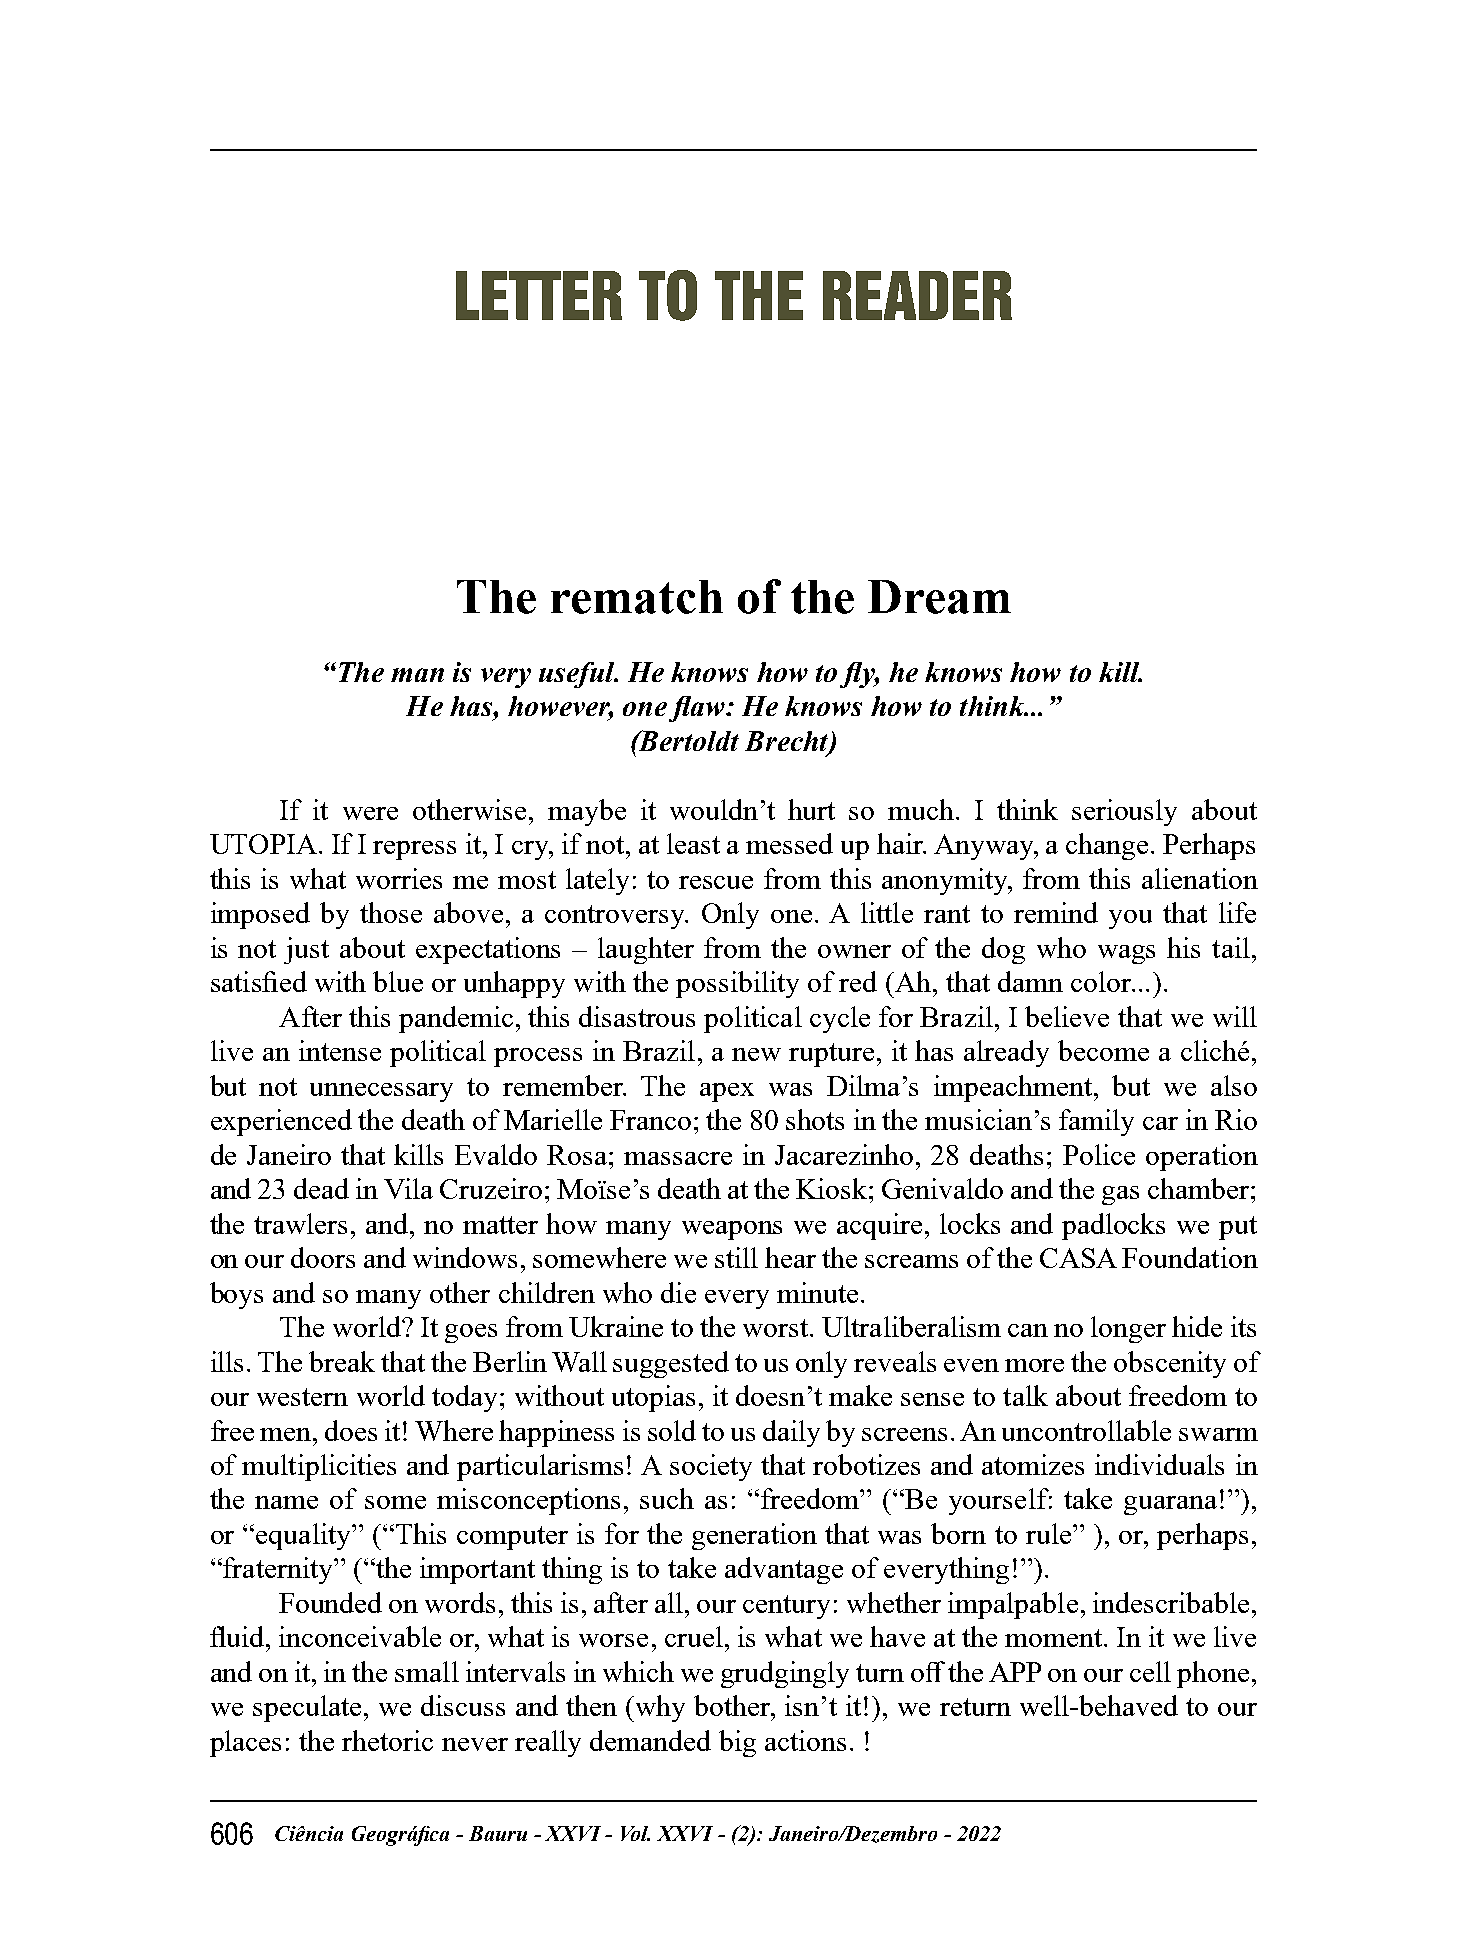  Describe the element at coordinates (387, 1740) in the page. I see `rhetoric` at that location.
